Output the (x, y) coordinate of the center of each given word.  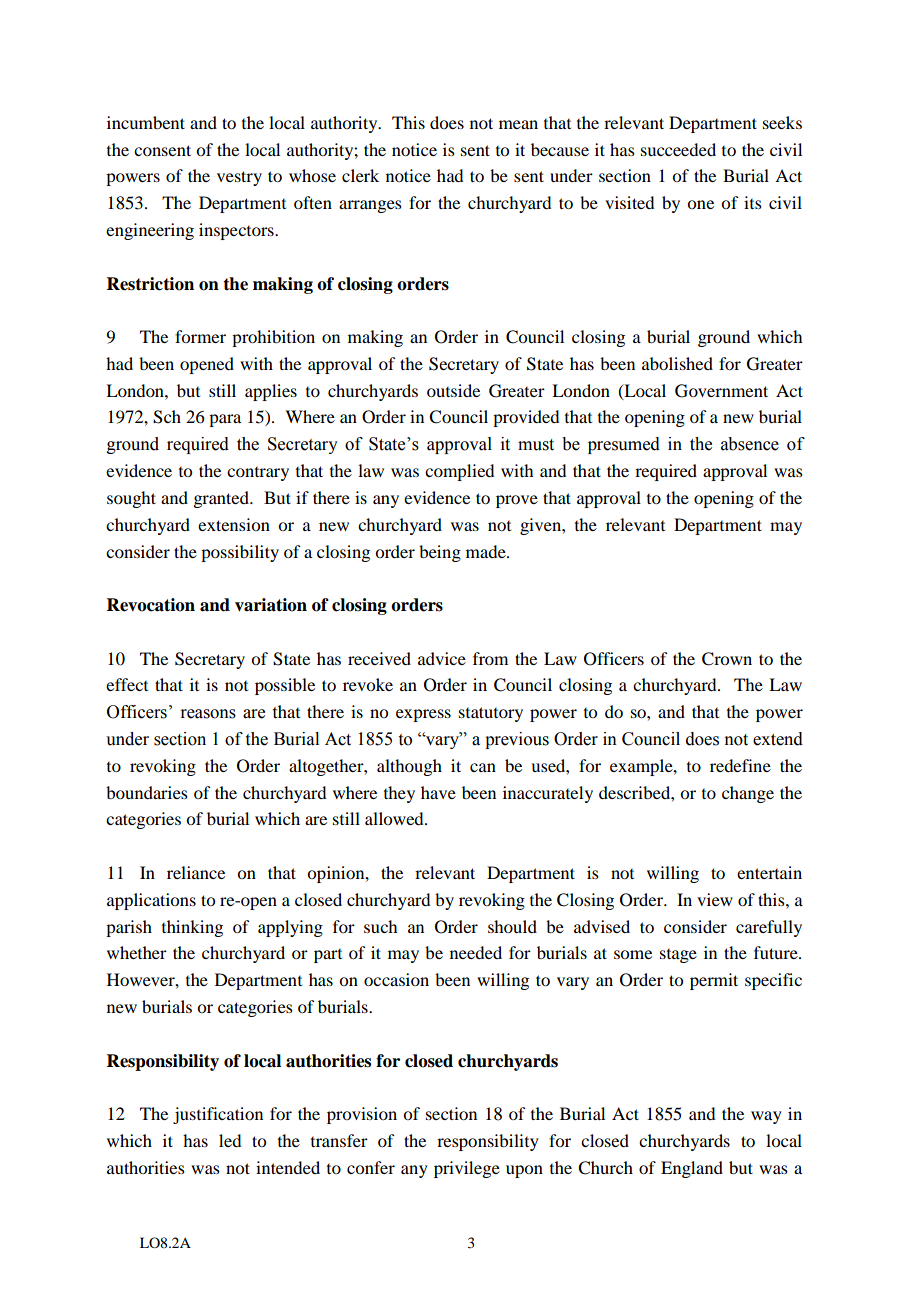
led (230, 1140)
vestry (239, 178)
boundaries (147, 792)
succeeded (678, 149)
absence (750, 444)
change (748, 794)
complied (459, 472)
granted (222, 499)
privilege (467, 1169)
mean (518, 124)
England (692, 1169)
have (438, 792)
